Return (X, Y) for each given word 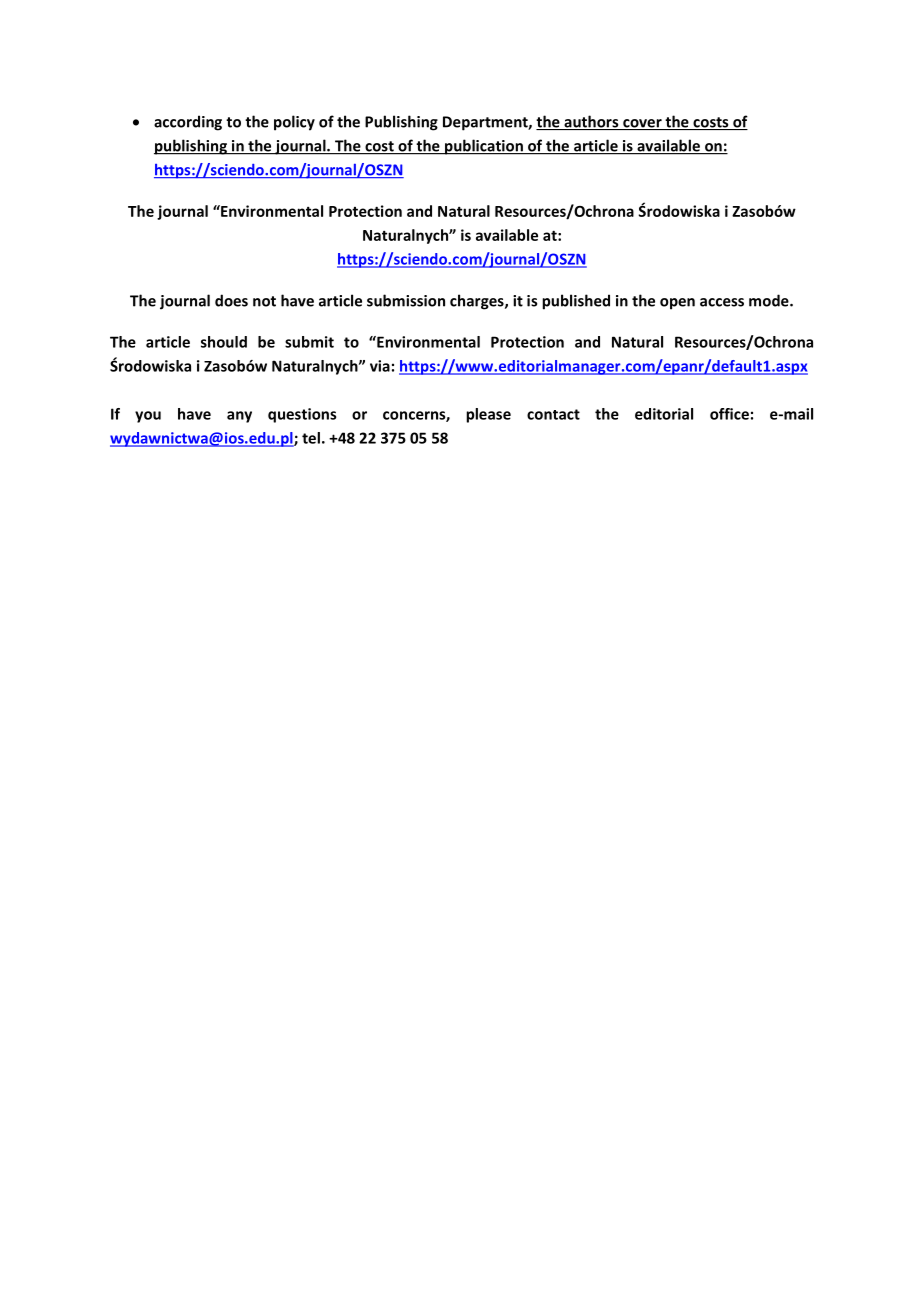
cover (642, 124)
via (380, 366)
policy (294, 123)
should (224, 342)
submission (406, 300)
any (239, 417)
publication (484, 147)
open (677, 304)
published (576, 302)
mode (770, 300)
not (264, 301)
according (188, 123)
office (729, 414)
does (231, 300)
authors (591, 122)
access (722, 302)
